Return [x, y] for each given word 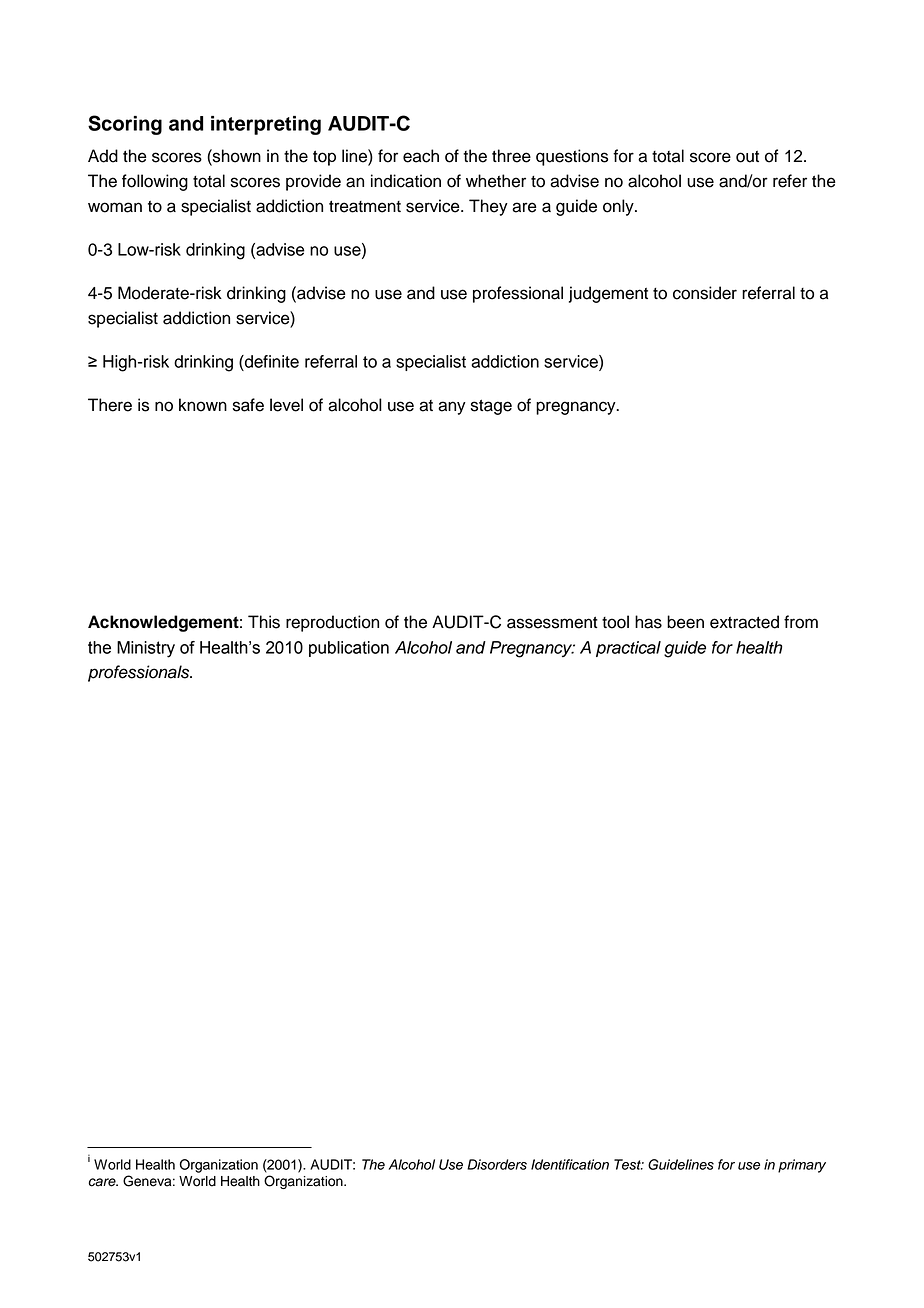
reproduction [332, 623]
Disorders [497, 1164]
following [155, 182]
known [203, 405]
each [421, 156]
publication [349, 649]
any [452, 408]
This [264, 622]
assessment [552, 622]
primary [802, 1166]
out [747, 157]
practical [628, 649]
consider [705, 293]
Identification [570, 1164]
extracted [744, 622]
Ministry [146, 649]
